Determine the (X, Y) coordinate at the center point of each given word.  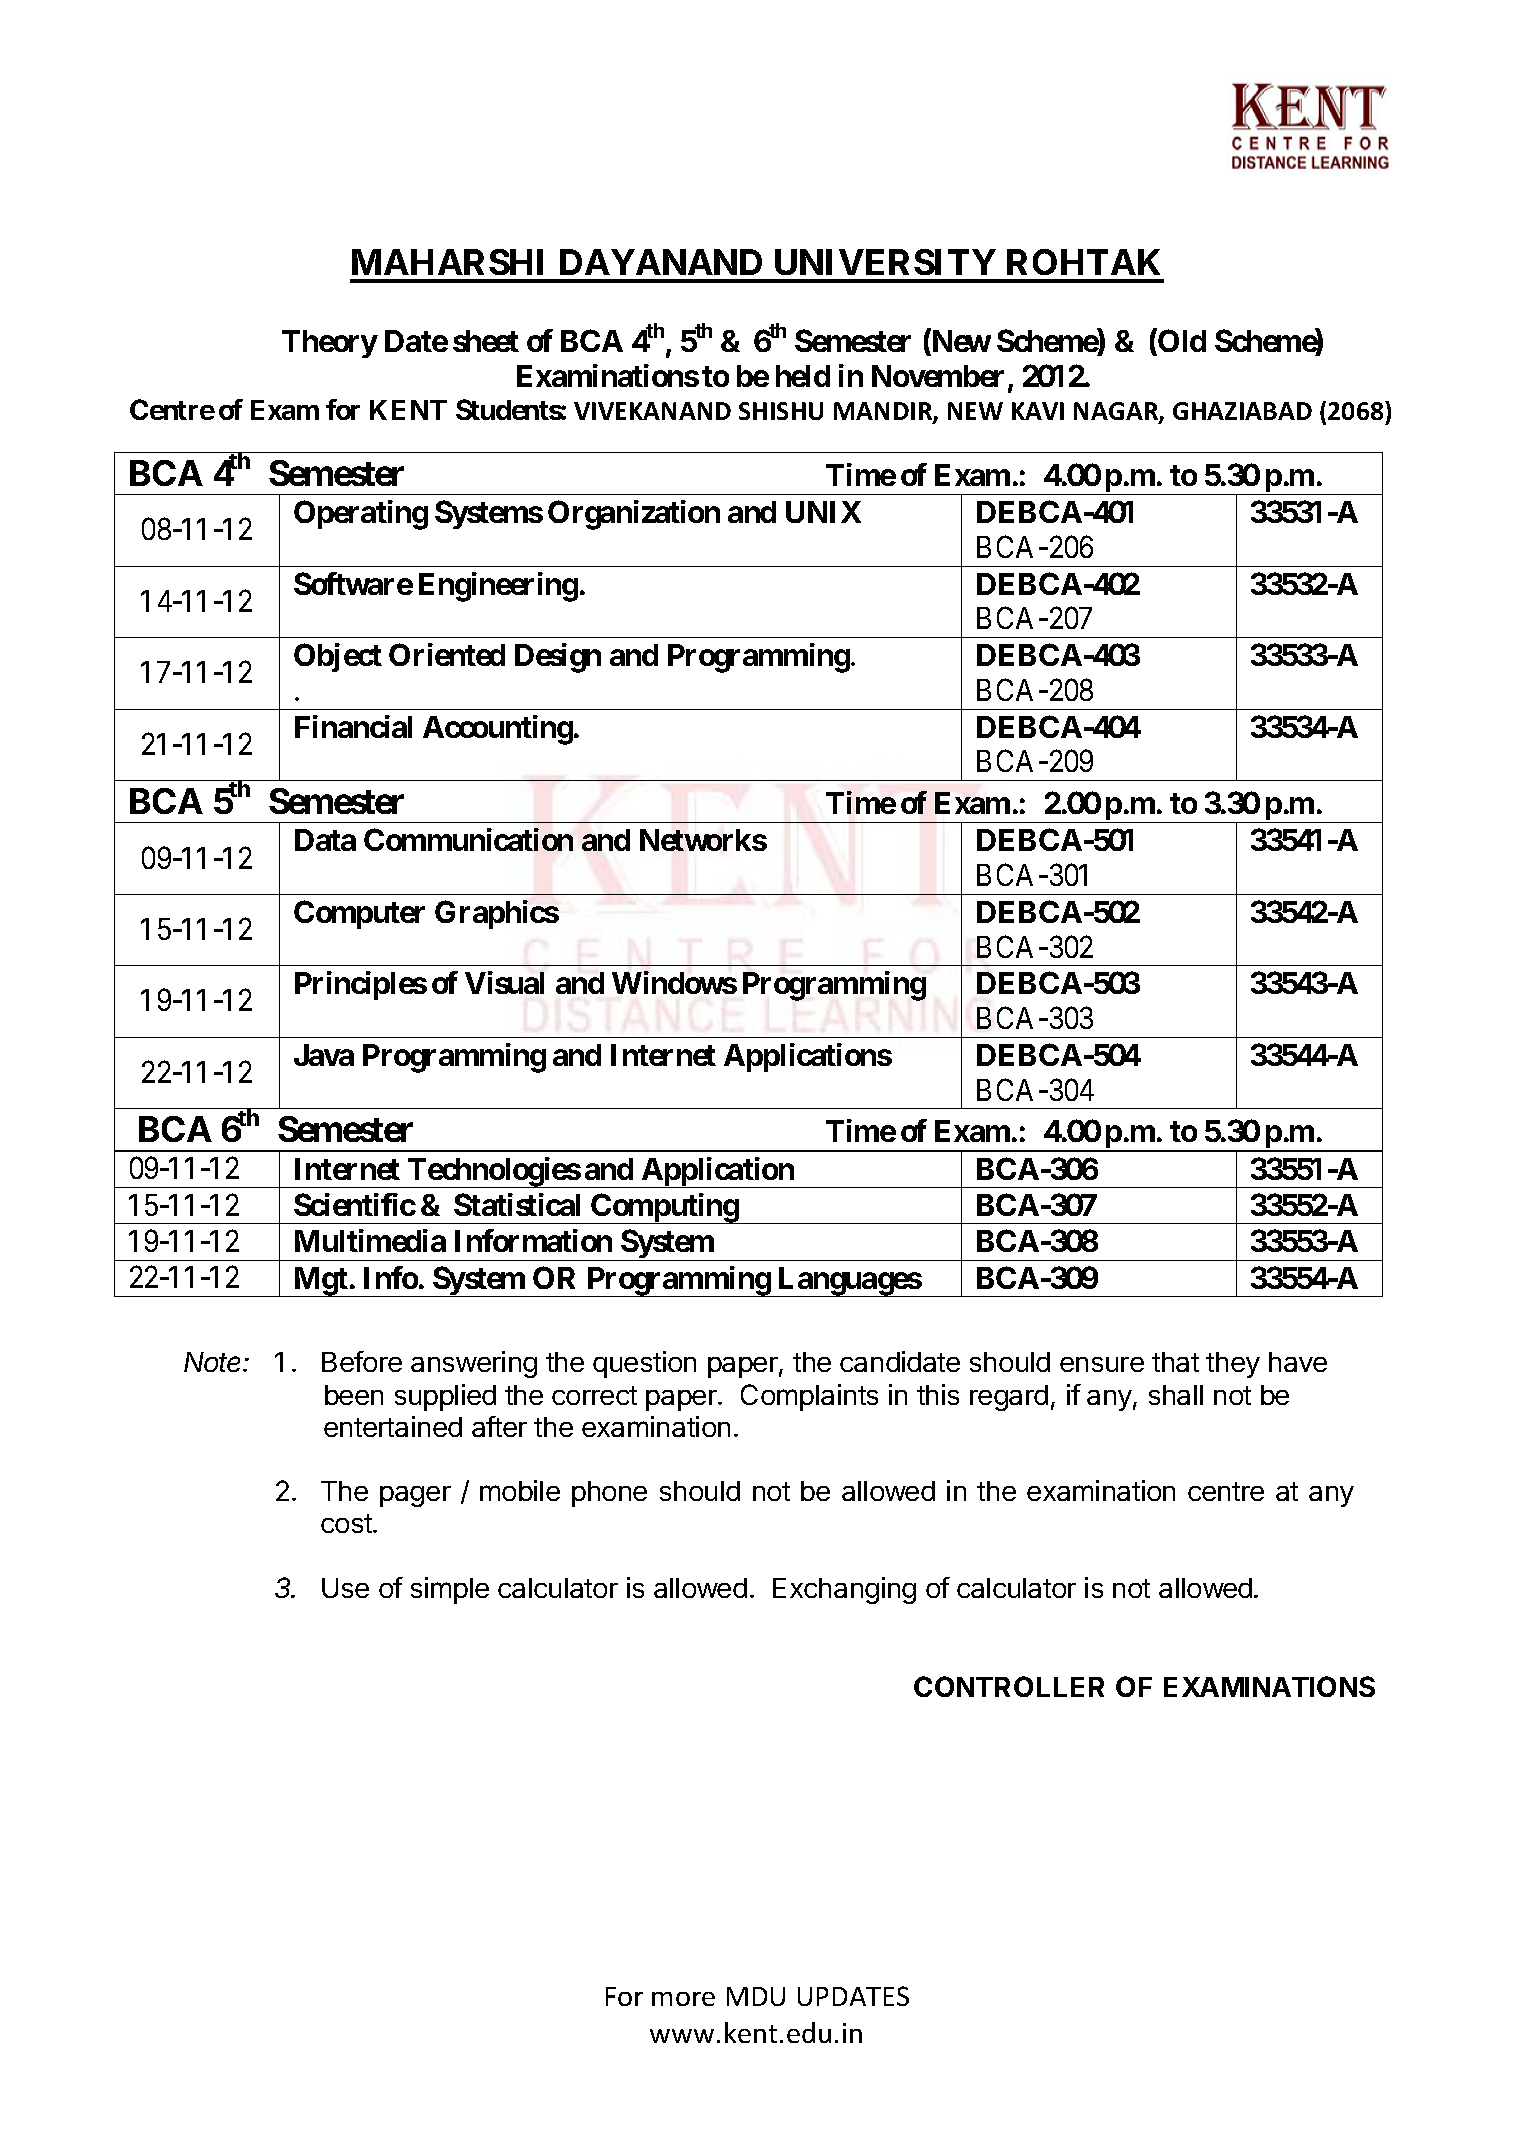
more (683, 1999)
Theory (330, 344)
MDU (756, 1996)
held (803, 376)
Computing (664, 1208)
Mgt (320, 1282)
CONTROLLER (1009, 1686)
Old (1181, 342)
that (1175, 1362)
